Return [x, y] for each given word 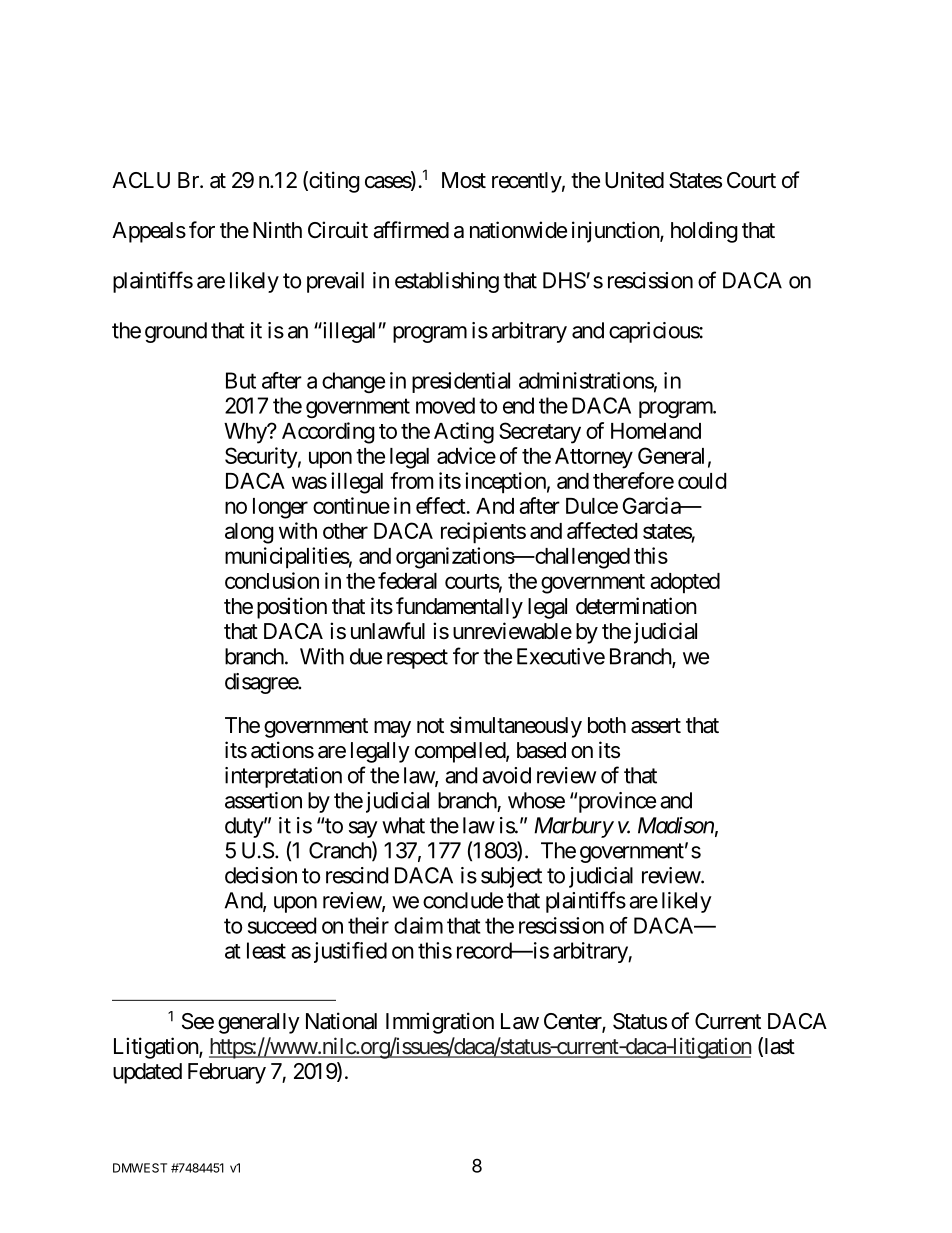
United [634, 179]
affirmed [411, 230]
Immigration [440, 1023]
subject [511, 877]
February [227, 1073]
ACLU [141, 180]
